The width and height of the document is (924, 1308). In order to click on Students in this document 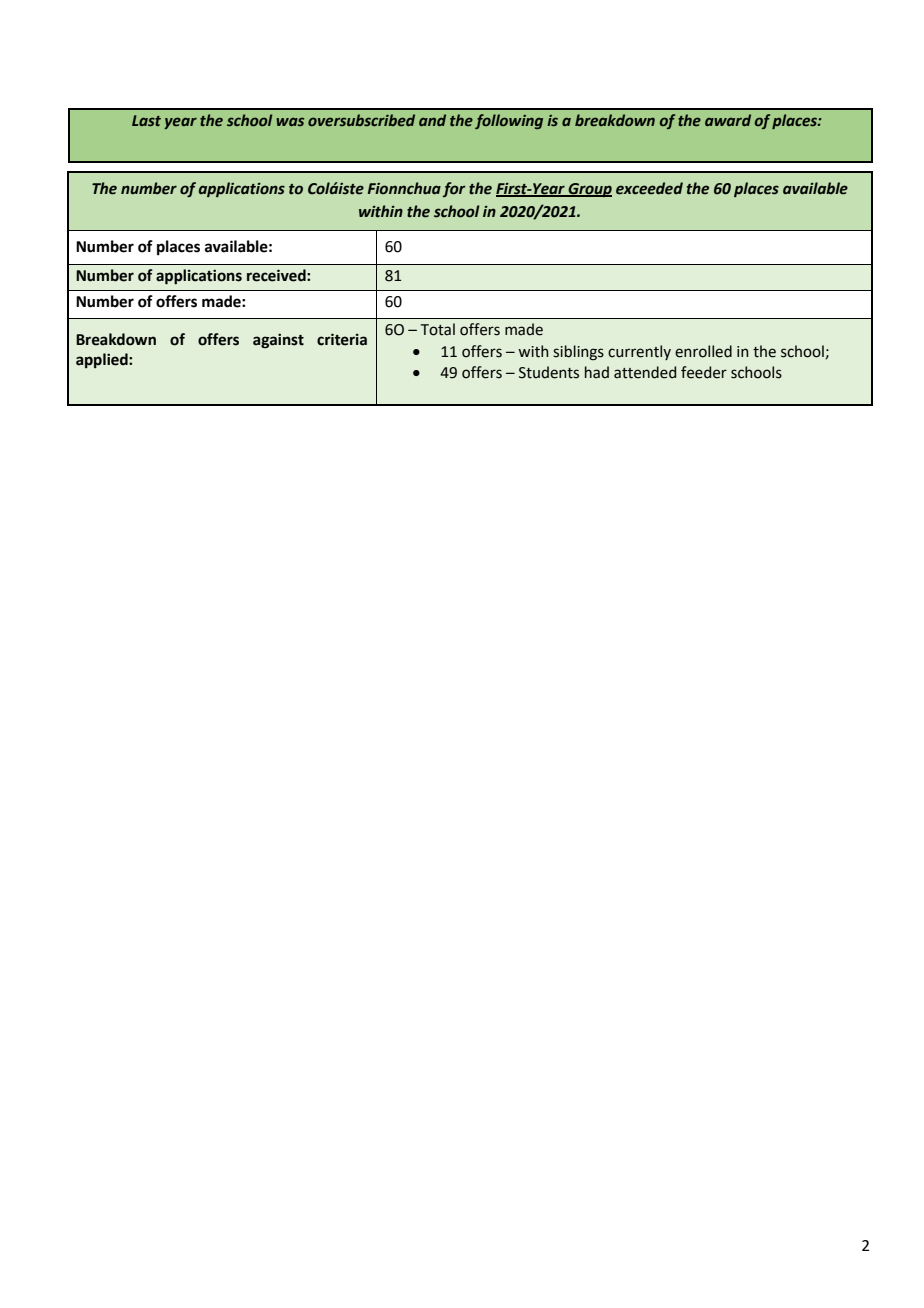, I will do `click(549, 372)`.
